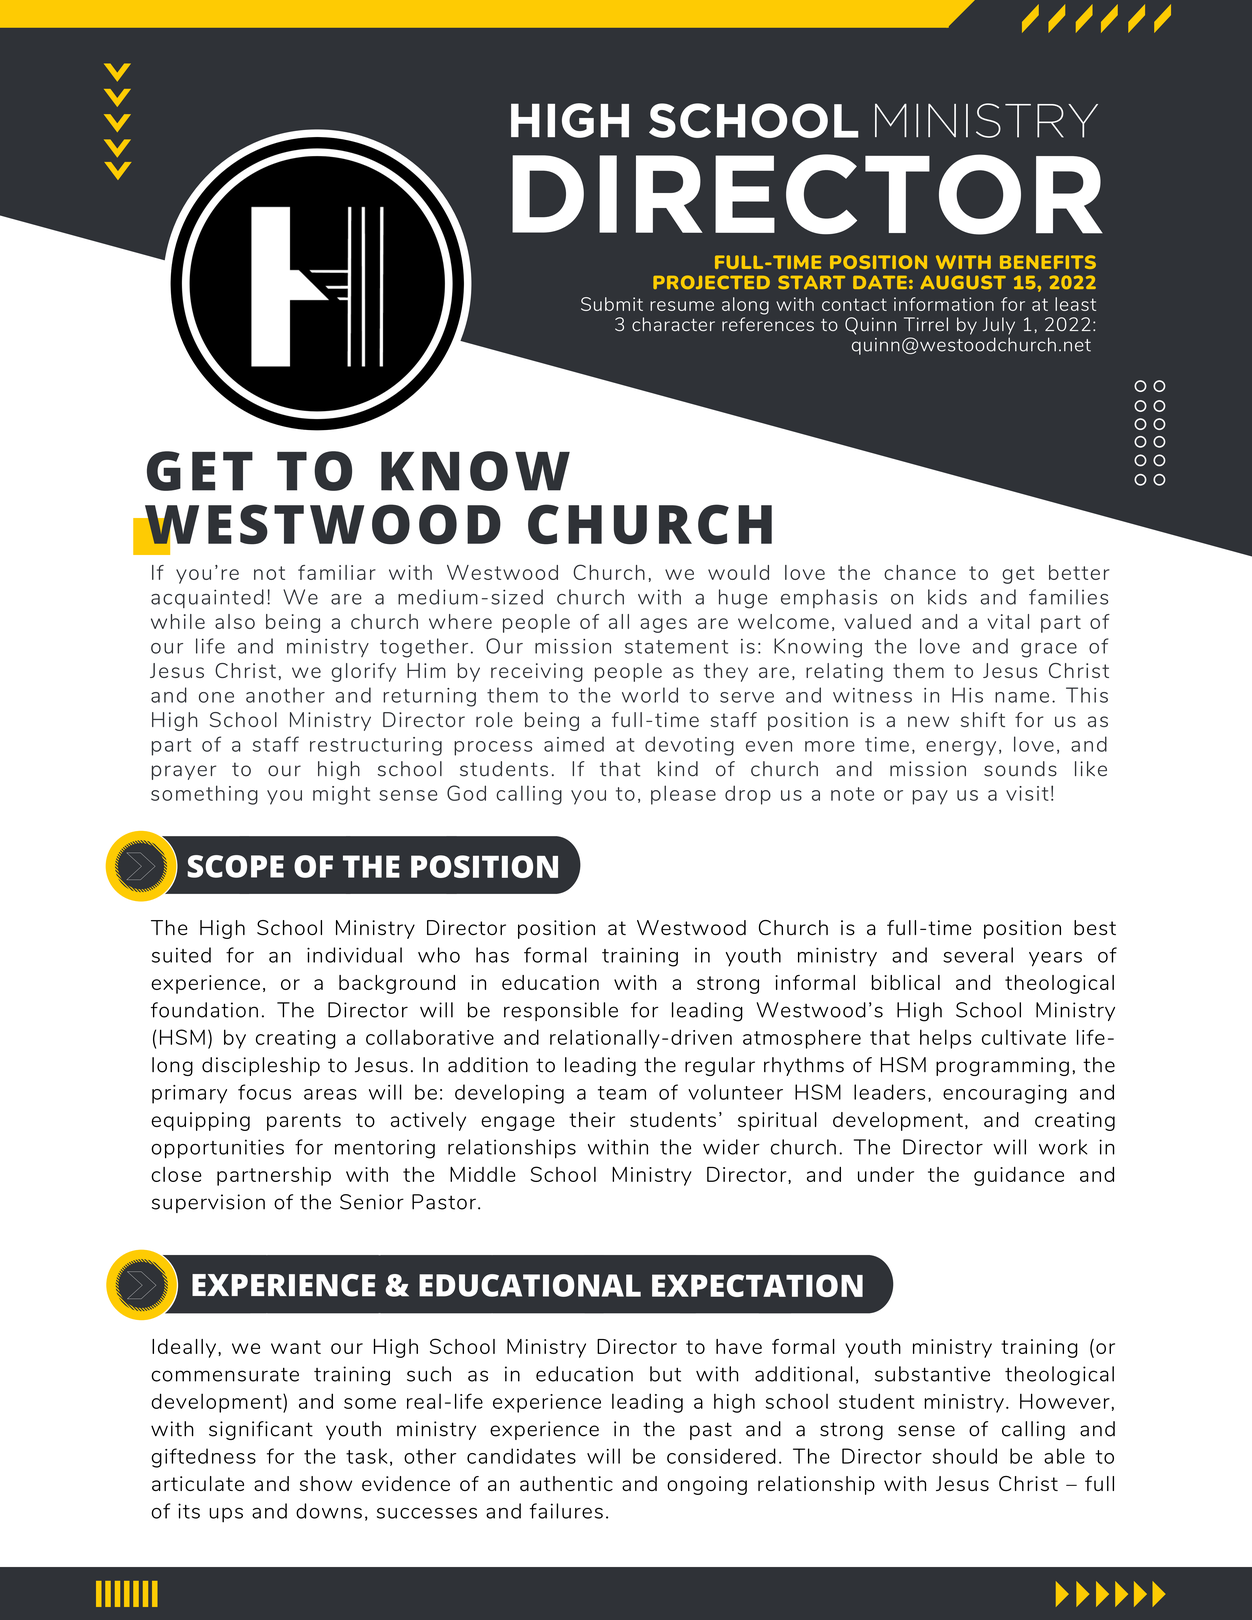 The width and height of the screenshot is (1252, 1620). Describe the element at coordinates (592, 1119) in the screenshot. I see `their` at that location.
